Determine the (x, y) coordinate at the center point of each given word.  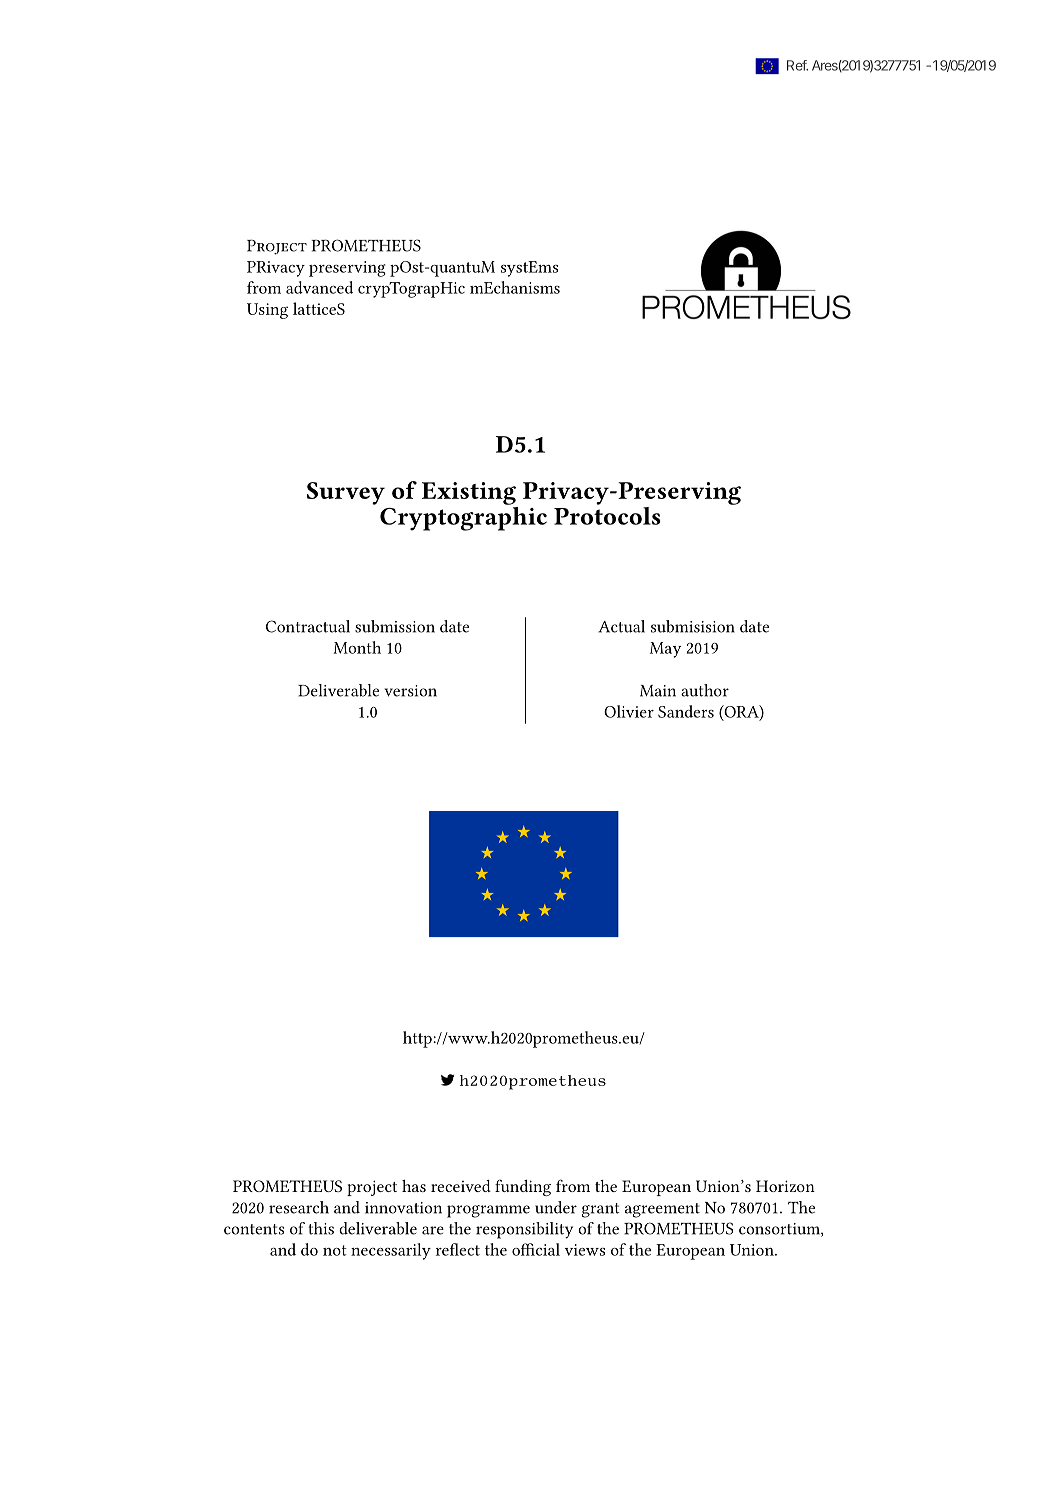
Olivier (629, 711)
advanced (319, 287)
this (321, 1228)
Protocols (607, 514)
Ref (797, 65)
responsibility (524, 1230)
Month (357, 647)
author (705, 690)
